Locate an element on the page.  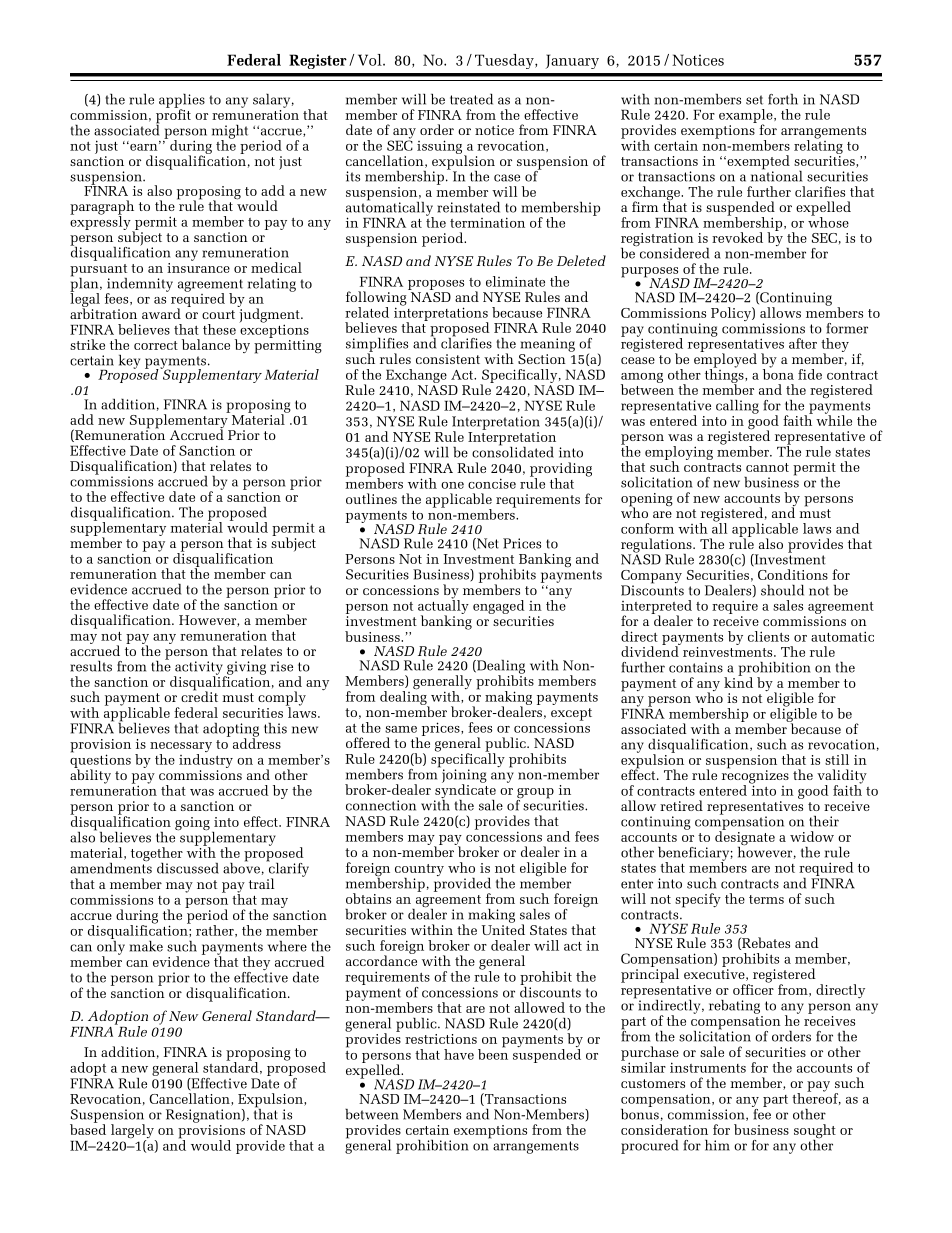
actually is located at coordinates (443, 607).
